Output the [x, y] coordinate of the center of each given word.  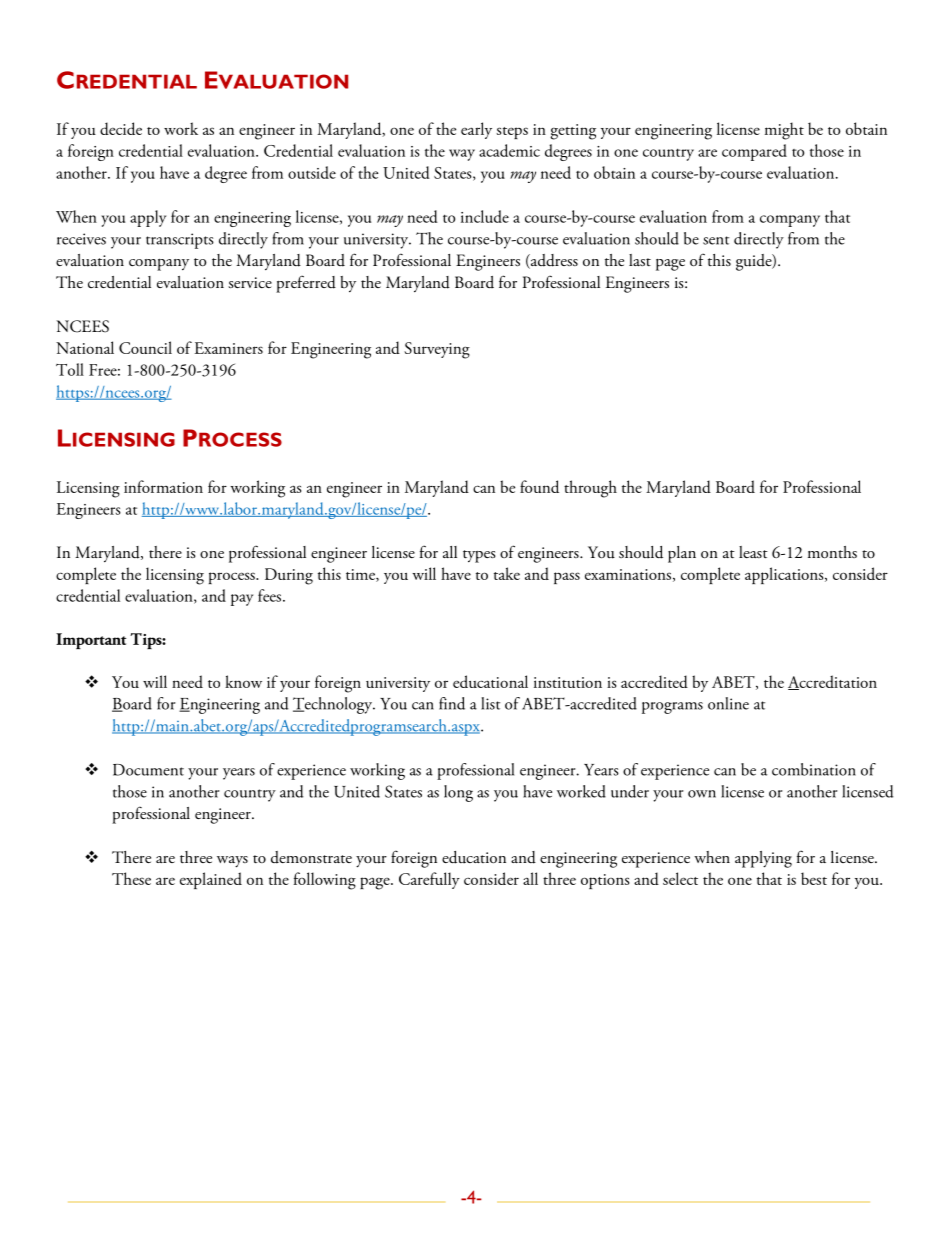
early [476, 130]
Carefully [429, 880]
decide [121, 128]
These [131, 878]
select [680, 878]
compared [754, 152]
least [753, 552]
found [539, 486]
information [163, 486]
